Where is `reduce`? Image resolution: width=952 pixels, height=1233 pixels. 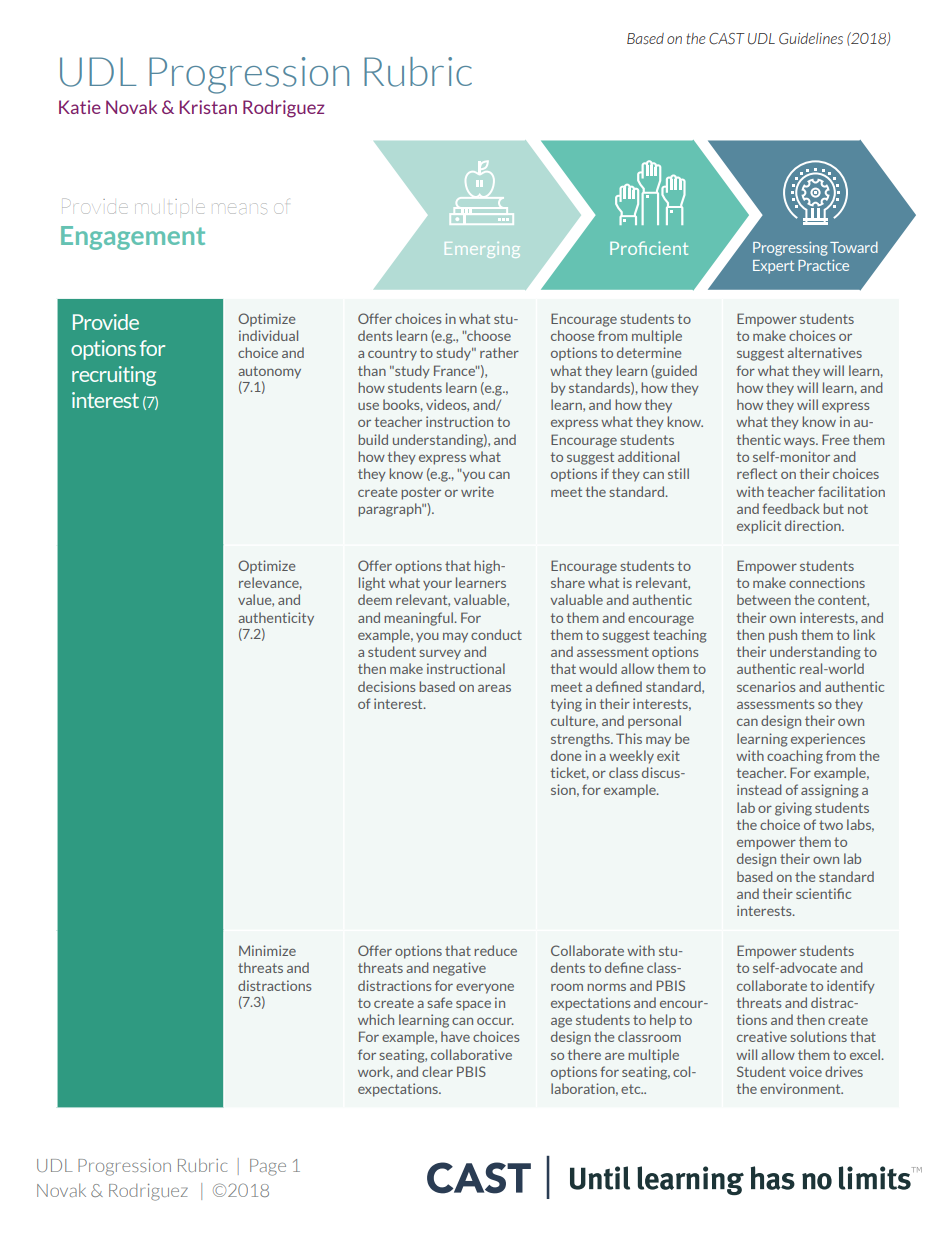
reduce is located at coordinates (495, 950).
